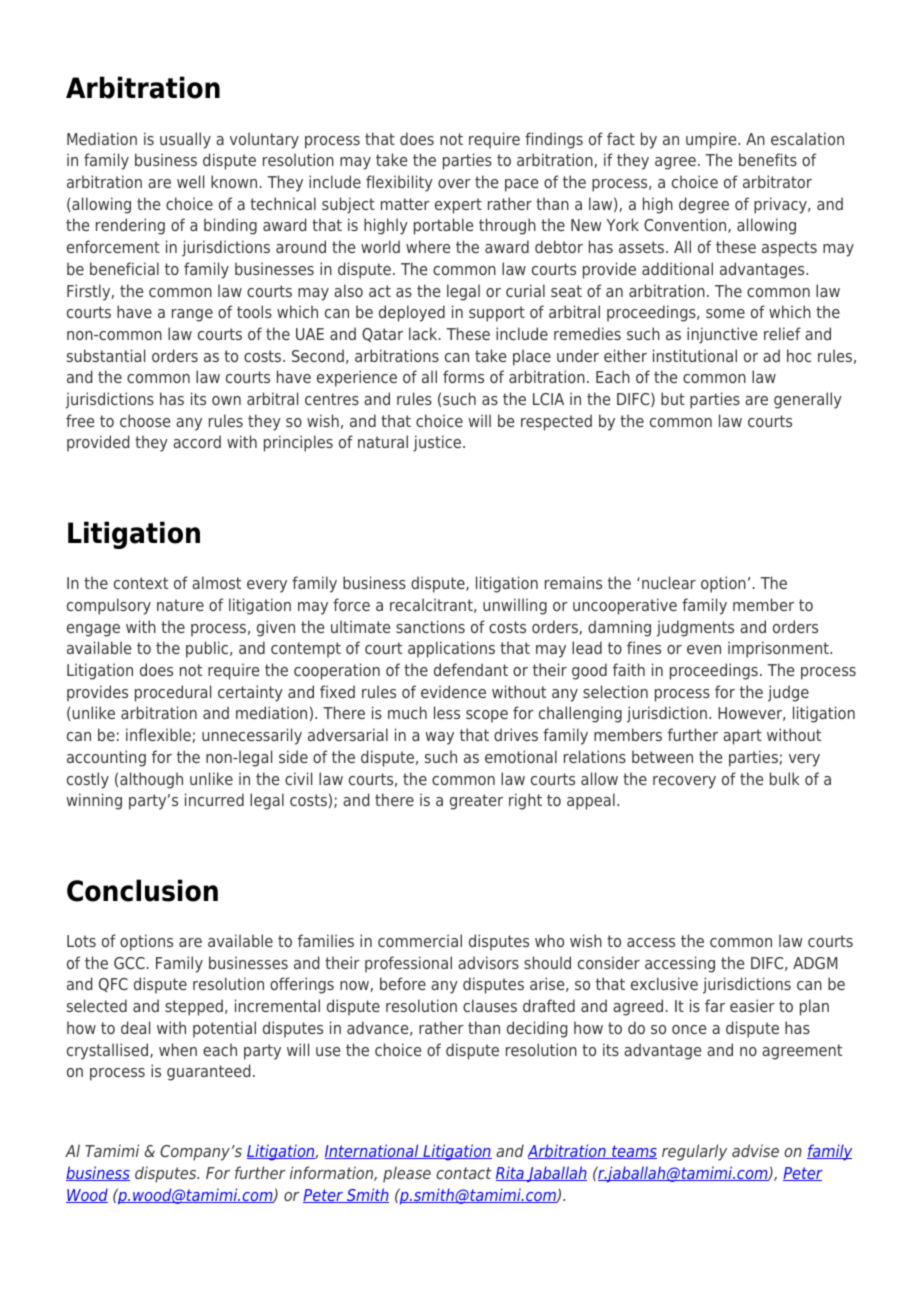 The width and height of the screenshot is (924, 1308). I want to click on procedural, so click(173, 693).
